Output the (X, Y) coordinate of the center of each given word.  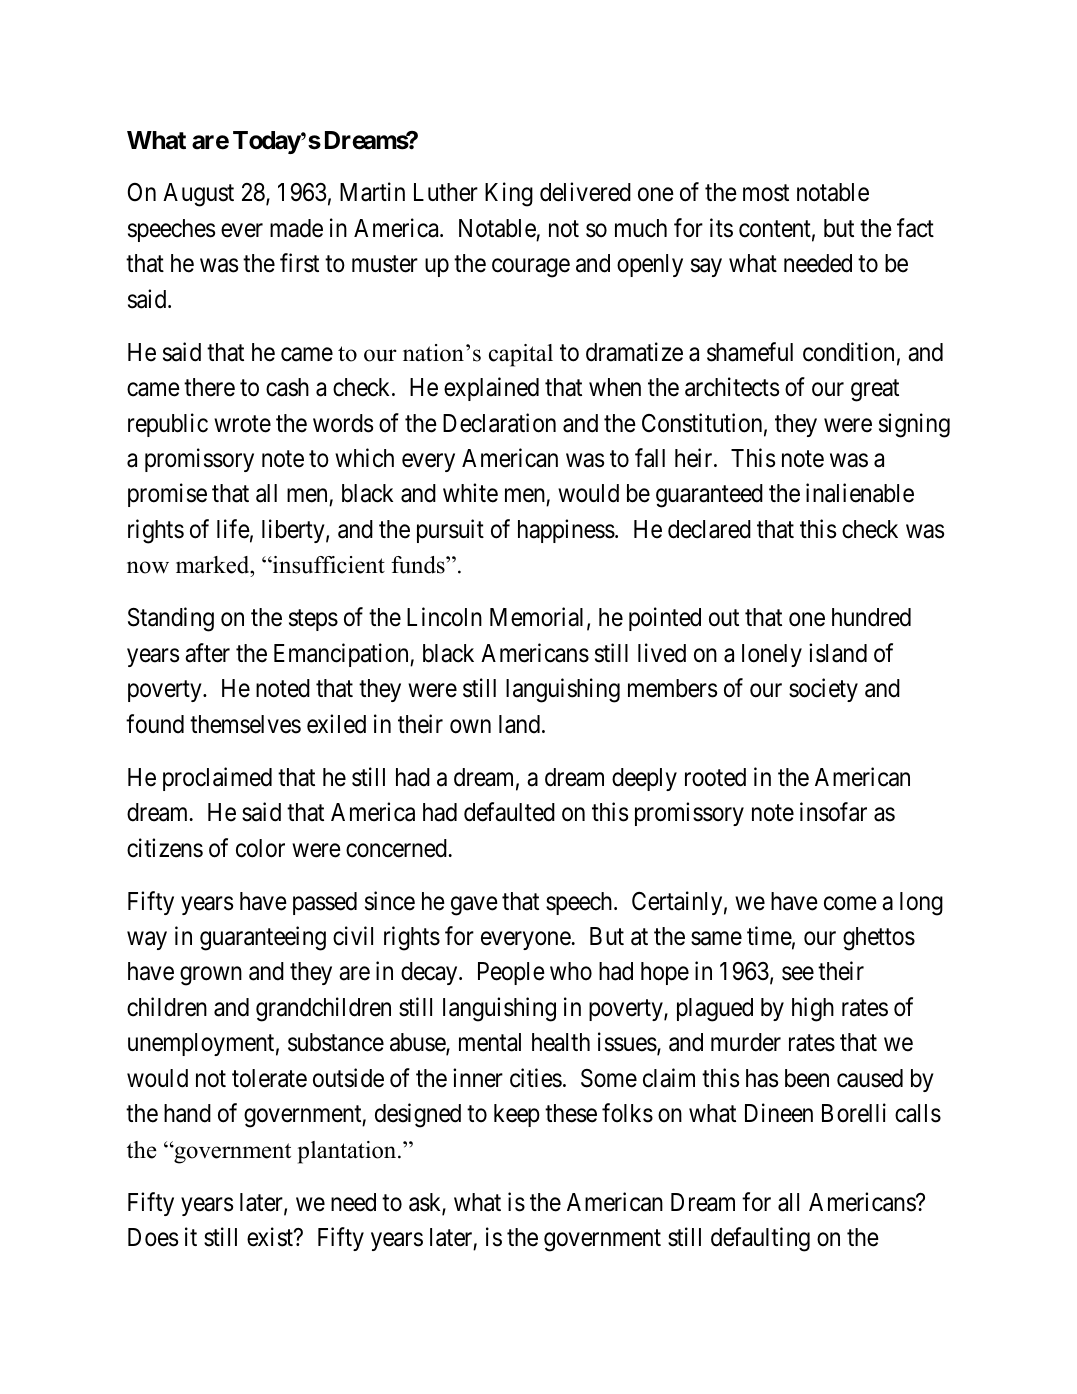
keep (517, 1115)
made (296, 228)
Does (153, 1237)
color (260, 848)
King (509, 195)
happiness (566, 531)
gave (474, 906)
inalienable (860, 493)
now (148, 567)
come (850, 903)
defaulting (760, 1239)
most (766, 193)
